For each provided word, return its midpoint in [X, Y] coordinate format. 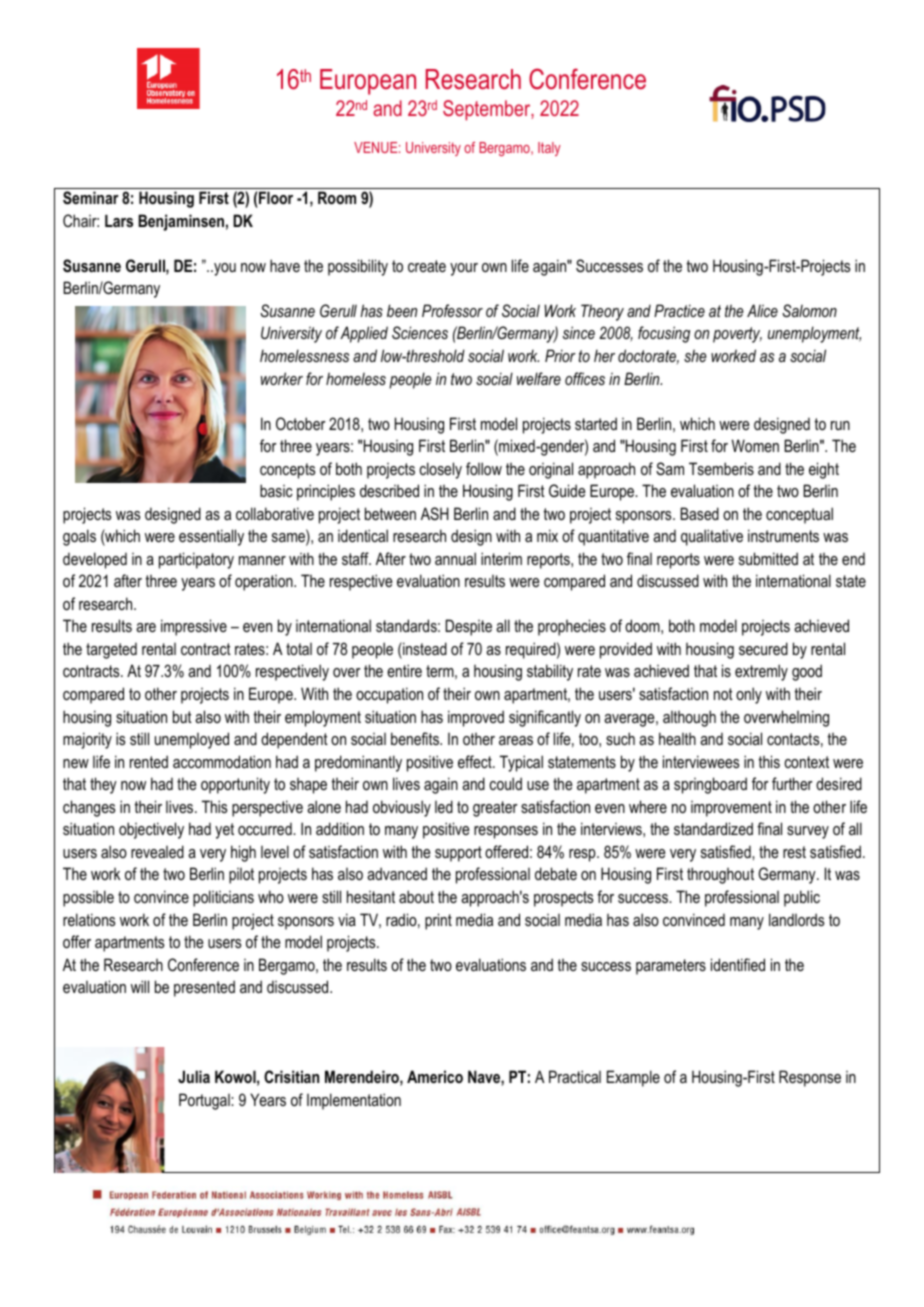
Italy [549, 149]
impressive [194, 627]
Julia [194, 1076]
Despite [469, 627]
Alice [762, 310]
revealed [157, 851]
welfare [539, 378]
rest [794, 852]
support [458, 854]
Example [633, 1078]
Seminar [91, 198]
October [301, 423]
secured [763, 648]
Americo [435, 1076]
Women [755, 445]
